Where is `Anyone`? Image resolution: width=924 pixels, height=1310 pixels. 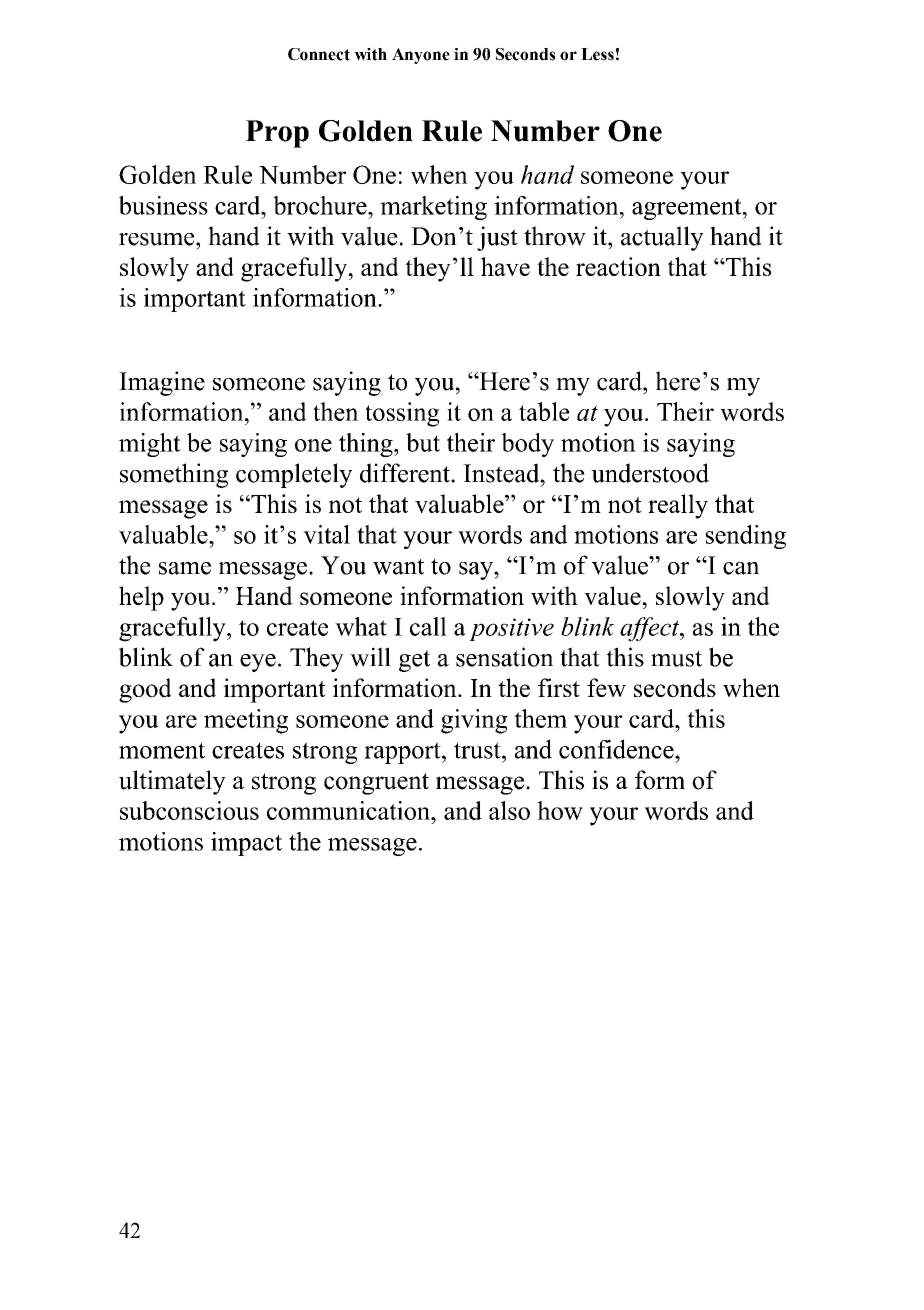
Anyone is located at coordinates (421, 56).
